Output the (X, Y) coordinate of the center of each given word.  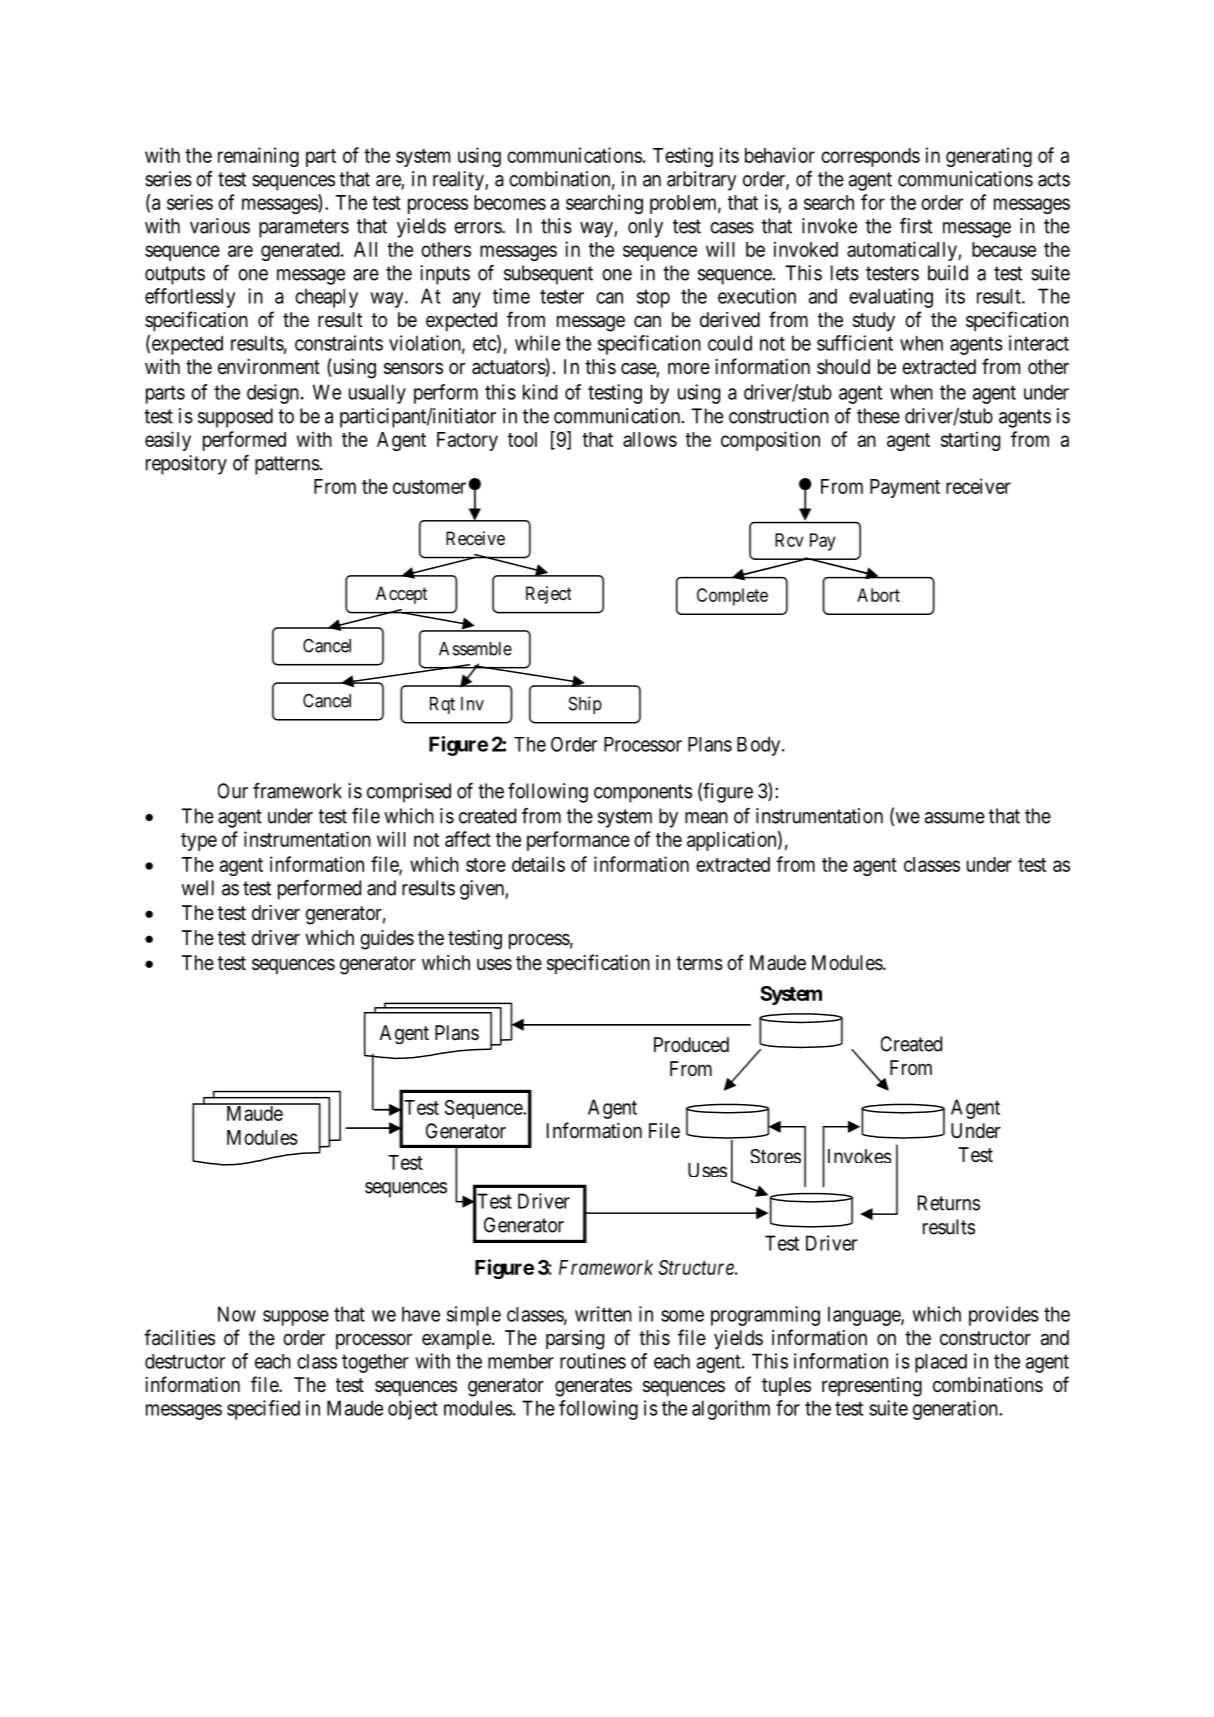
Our (233, 791)
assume (955, 818)
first (916, 226)
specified (263, 1410)
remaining (258, 157)
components (643, 793)
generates (593, 1387)
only (645, 228)
